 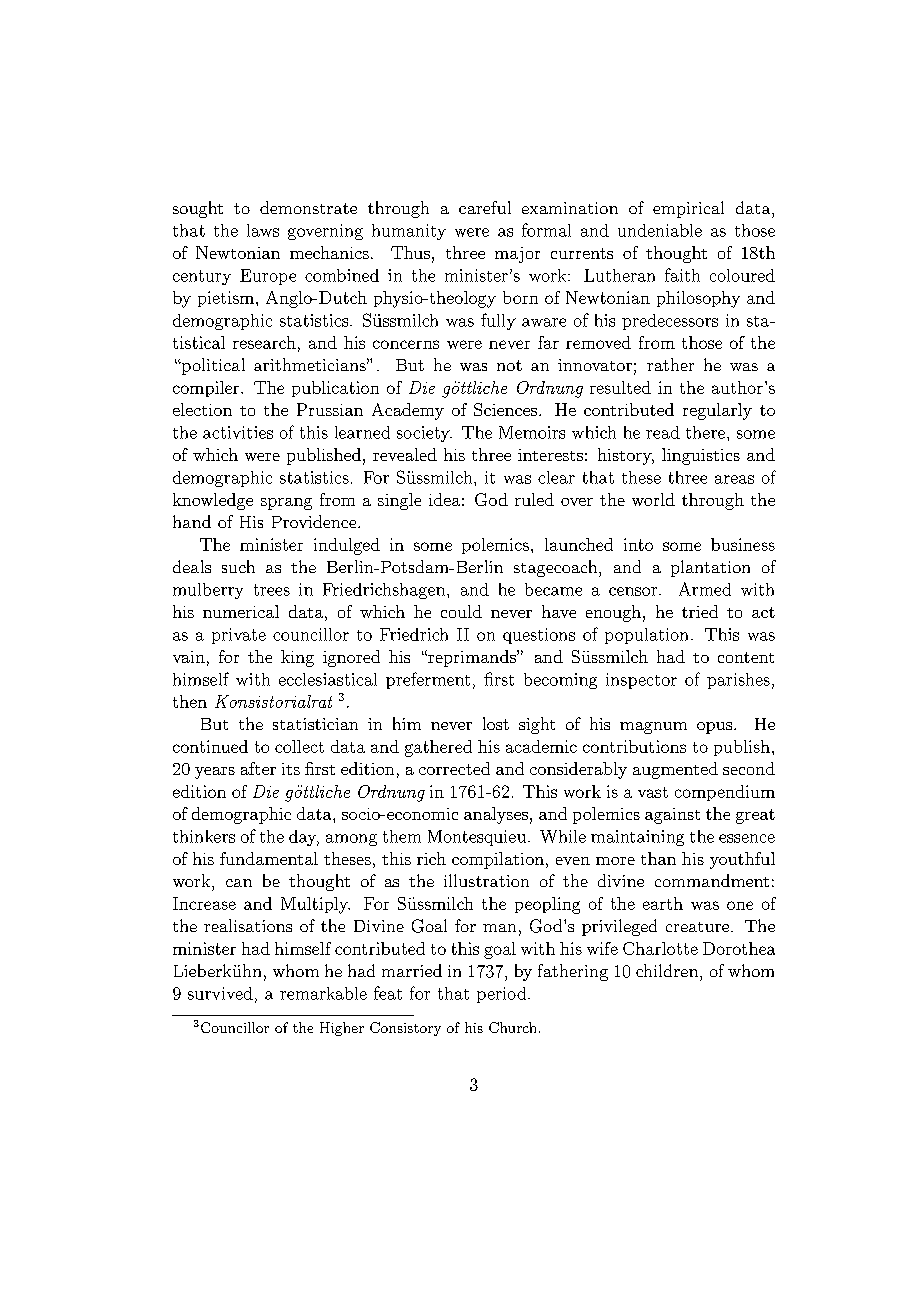 I want to click on laws, so click(x=263, y=230).
